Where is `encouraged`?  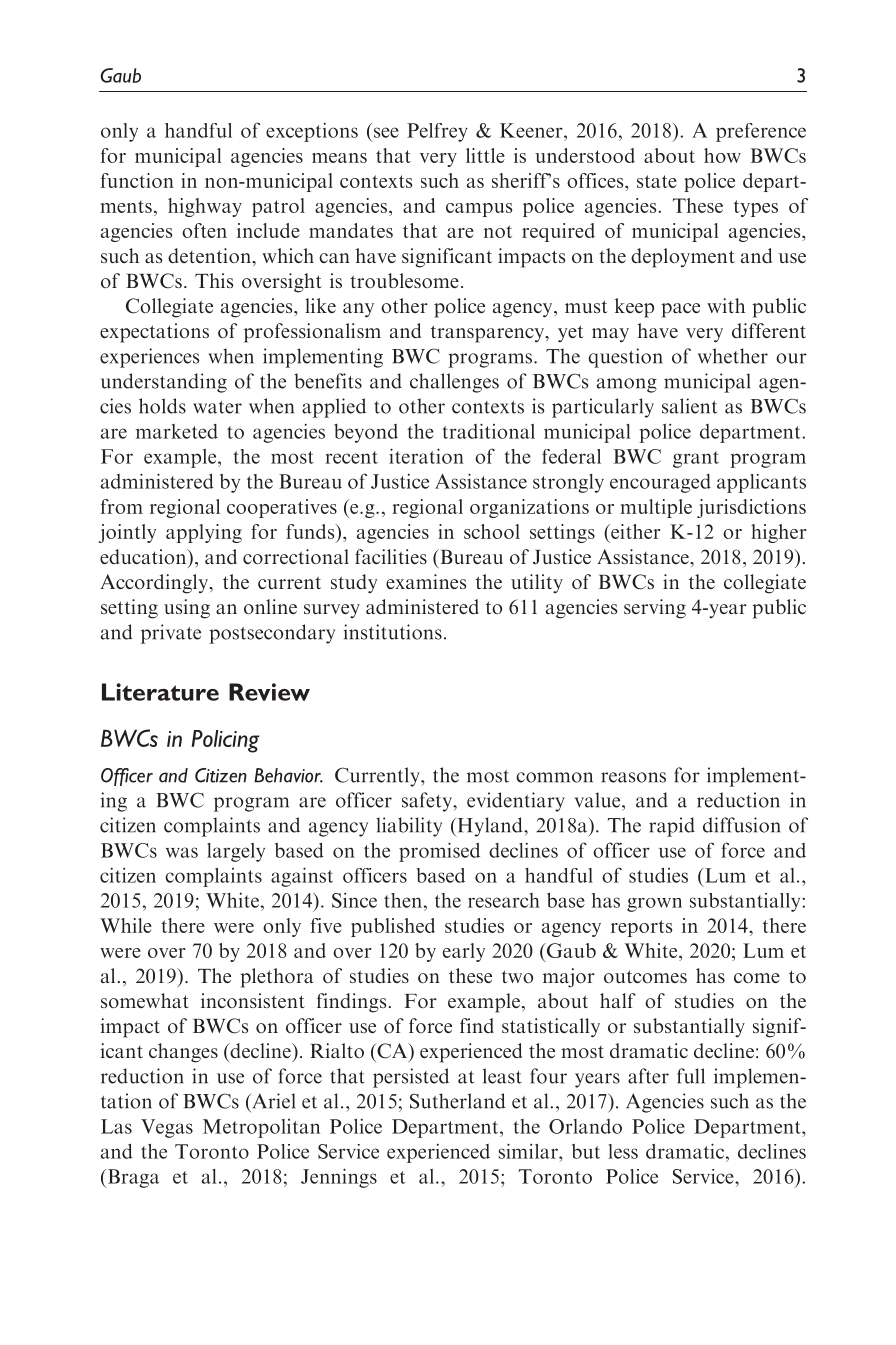
encouraged is located at coordinates (660, 483).
